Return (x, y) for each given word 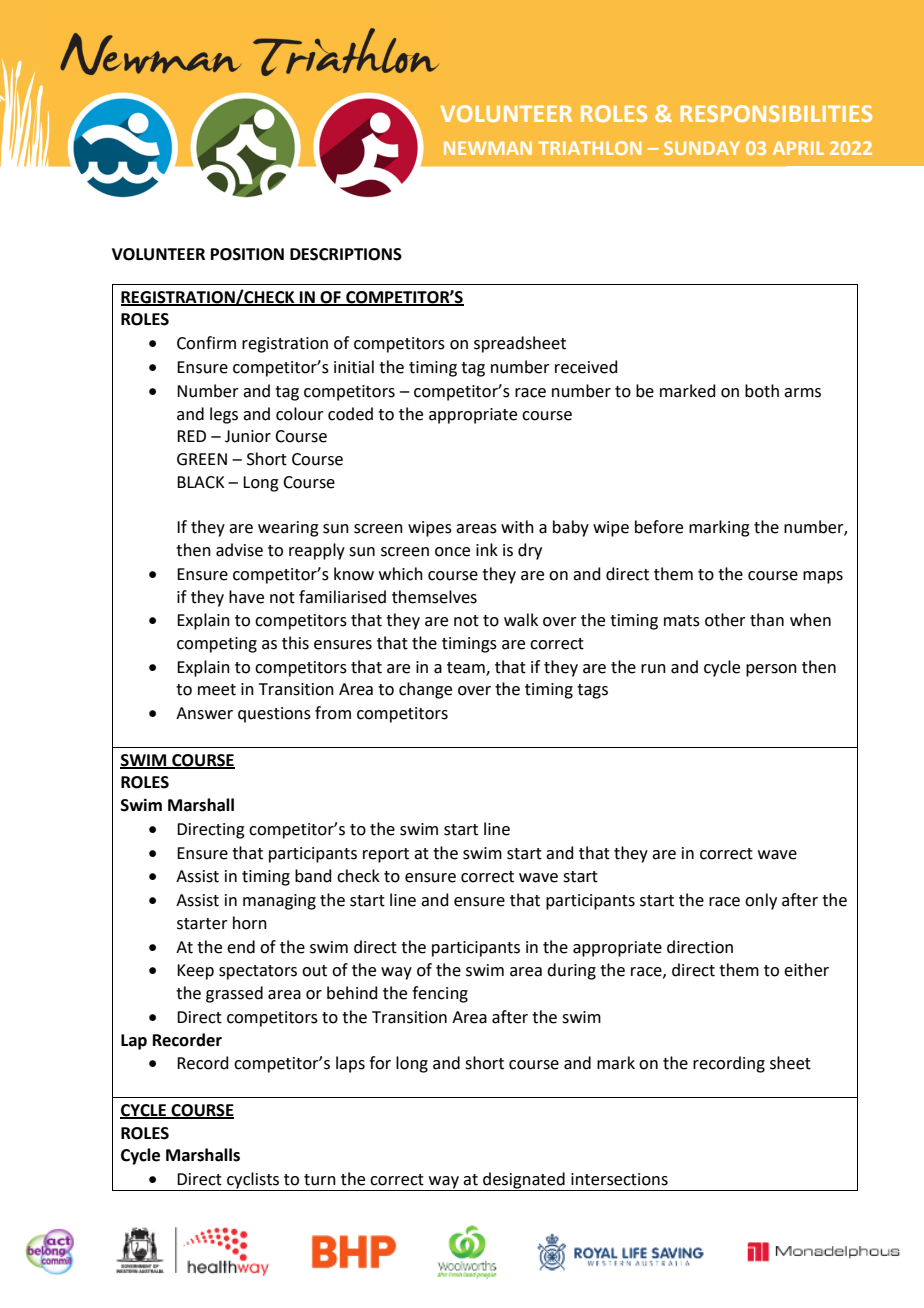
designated (524, 1181)
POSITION (247, 254)
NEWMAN (488, 148)
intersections (619, 1179)
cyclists (253, 1181)
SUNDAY (702, 148)
